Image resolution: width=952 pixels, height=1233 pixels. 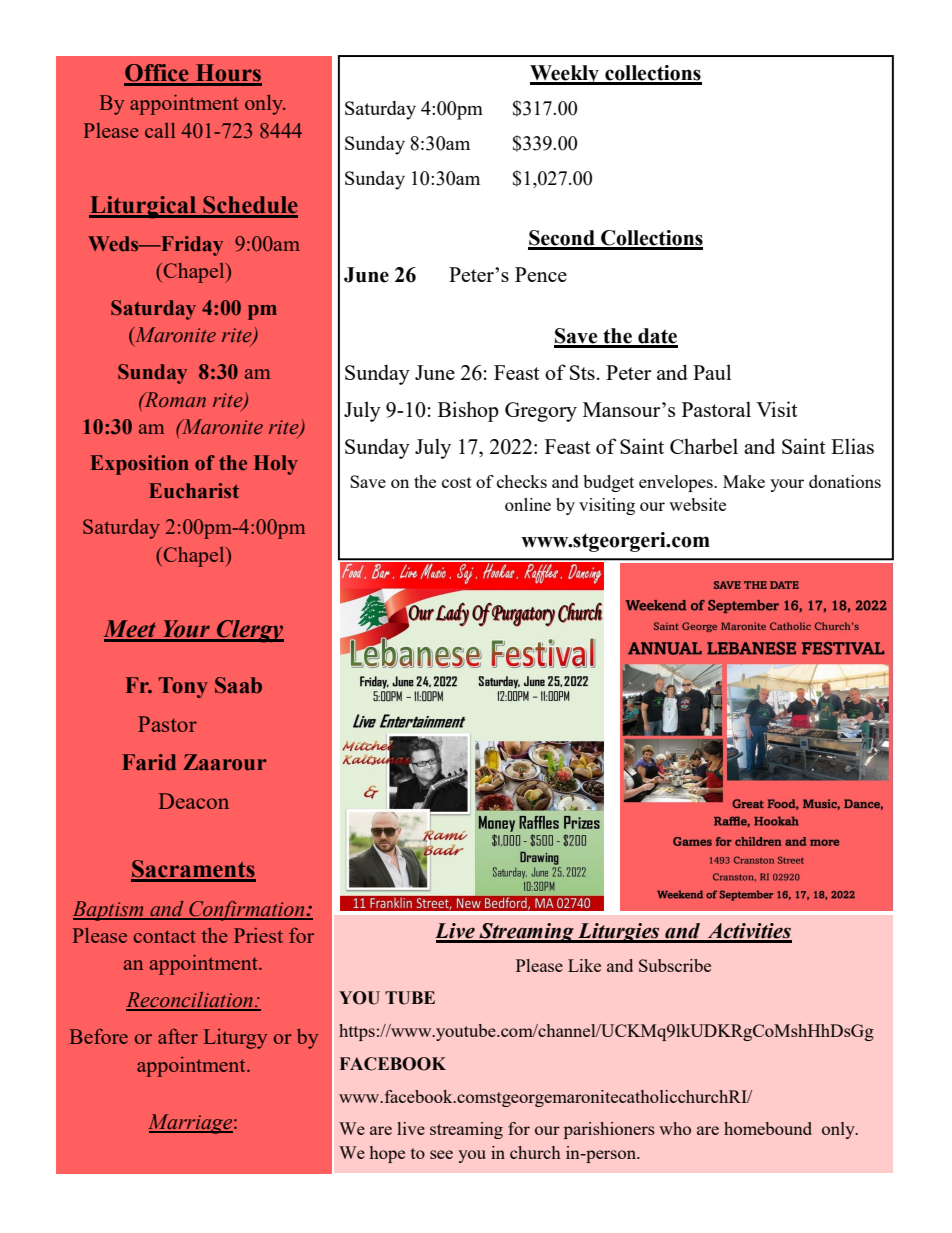 What do you see at coordinates (178, 1036) in the document?
I see `after` at bounding box center [178, 1036].
